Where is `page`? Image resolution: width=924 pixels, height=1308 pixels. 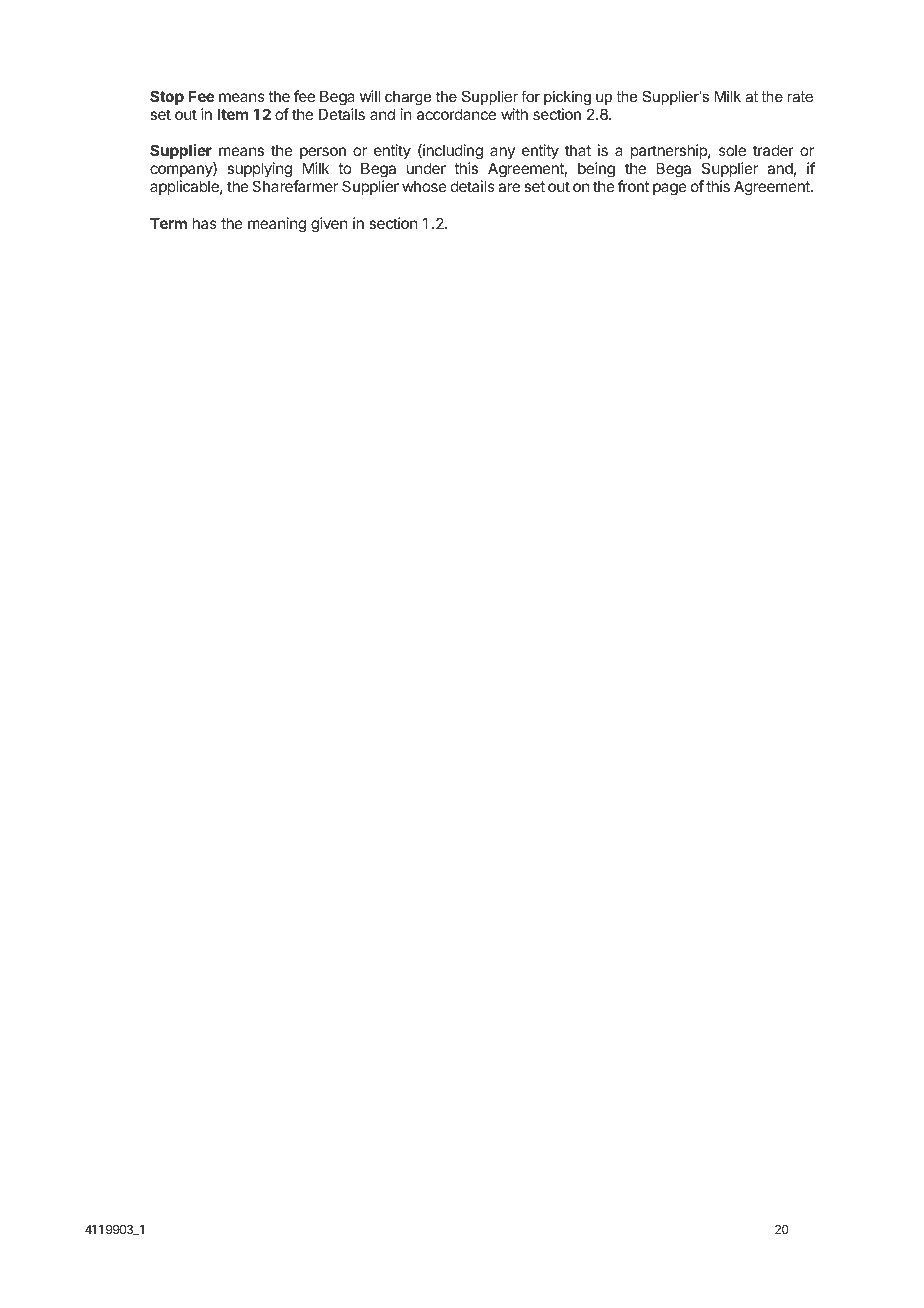 page is located at coordinates (670, 189).
